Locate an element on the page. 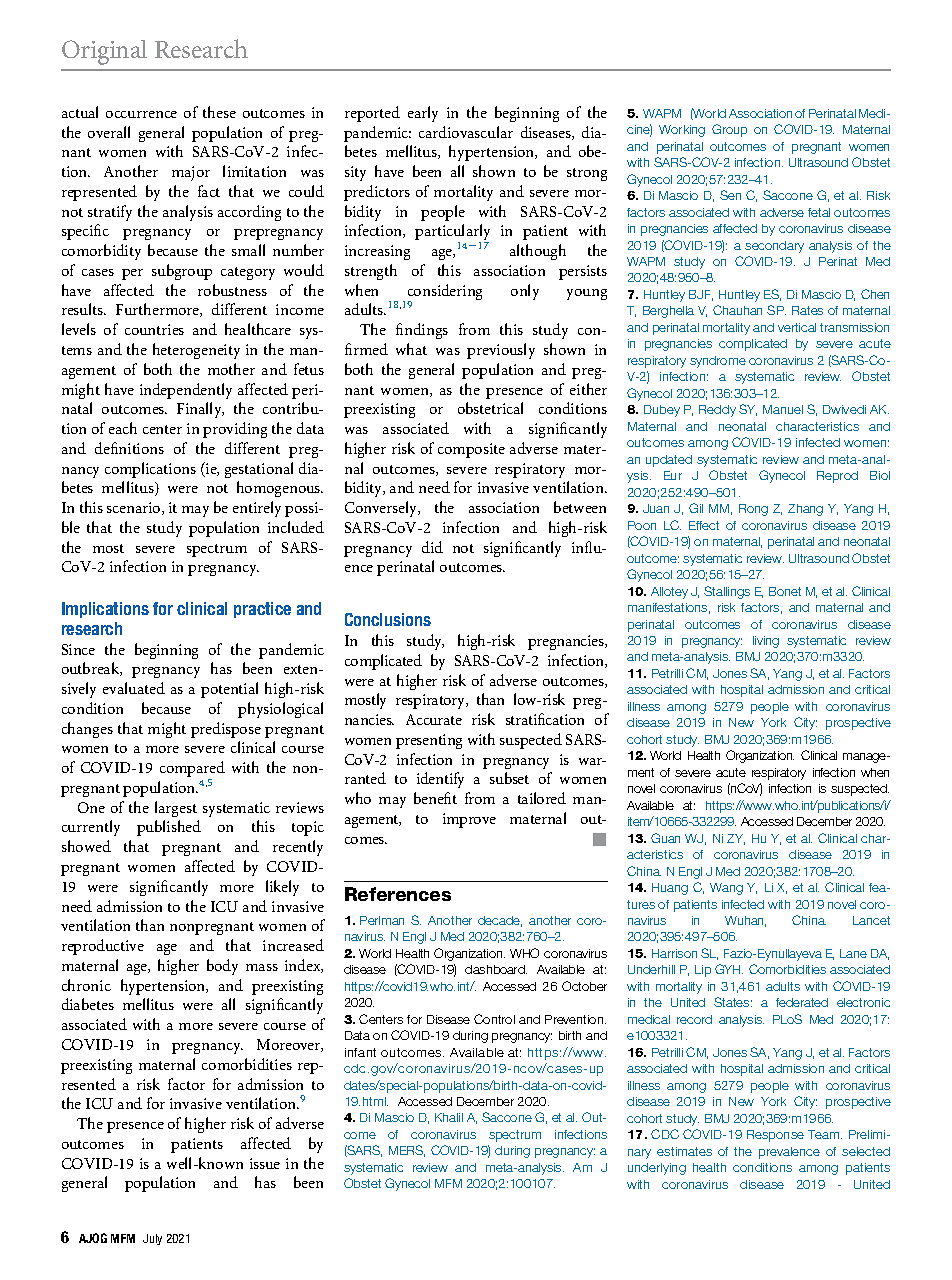  Manuel is located at coordinates (783, 409).
